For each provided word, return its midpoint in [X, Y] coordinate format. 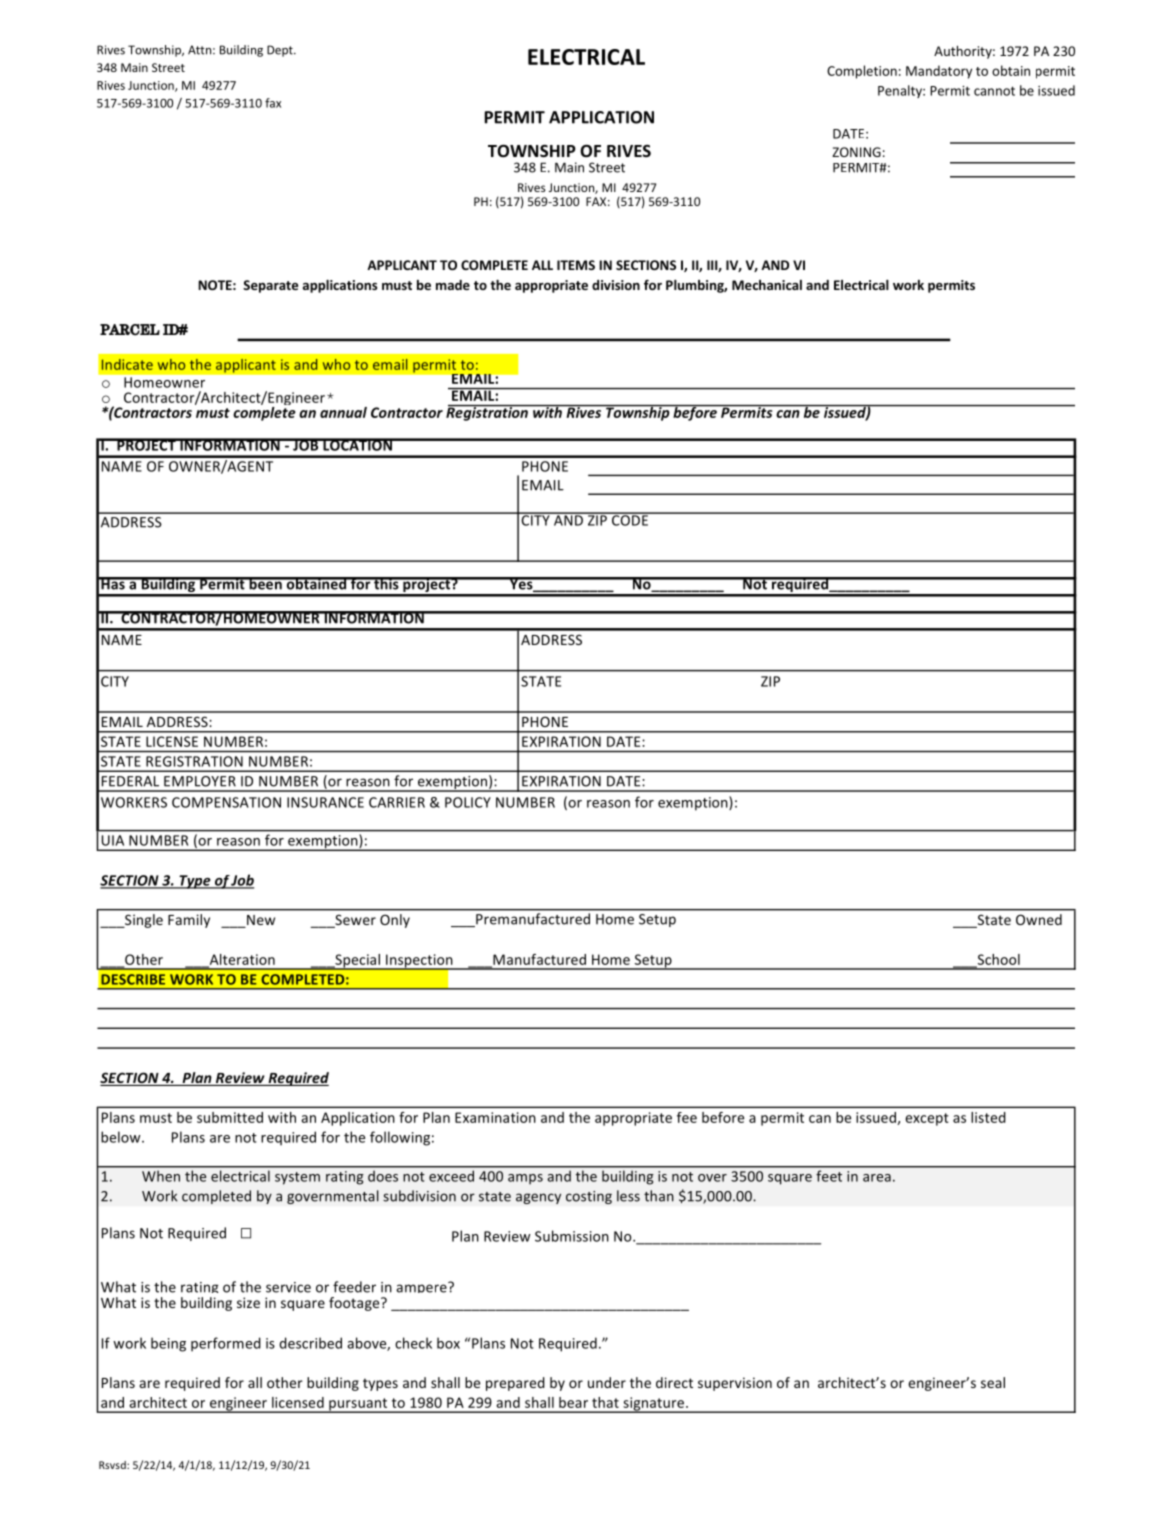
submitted [230, 1117]
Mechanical [767, 285]
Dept [281, 51]
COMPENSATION [226, 802]
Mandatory [939, 72]
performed [226, 1344]
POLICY [468, 802]
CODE [630, 519]
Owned [1039, 919]
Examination [495, 1117]
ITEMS [576, 265]
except [927, 1119]
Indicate [127, 364]
